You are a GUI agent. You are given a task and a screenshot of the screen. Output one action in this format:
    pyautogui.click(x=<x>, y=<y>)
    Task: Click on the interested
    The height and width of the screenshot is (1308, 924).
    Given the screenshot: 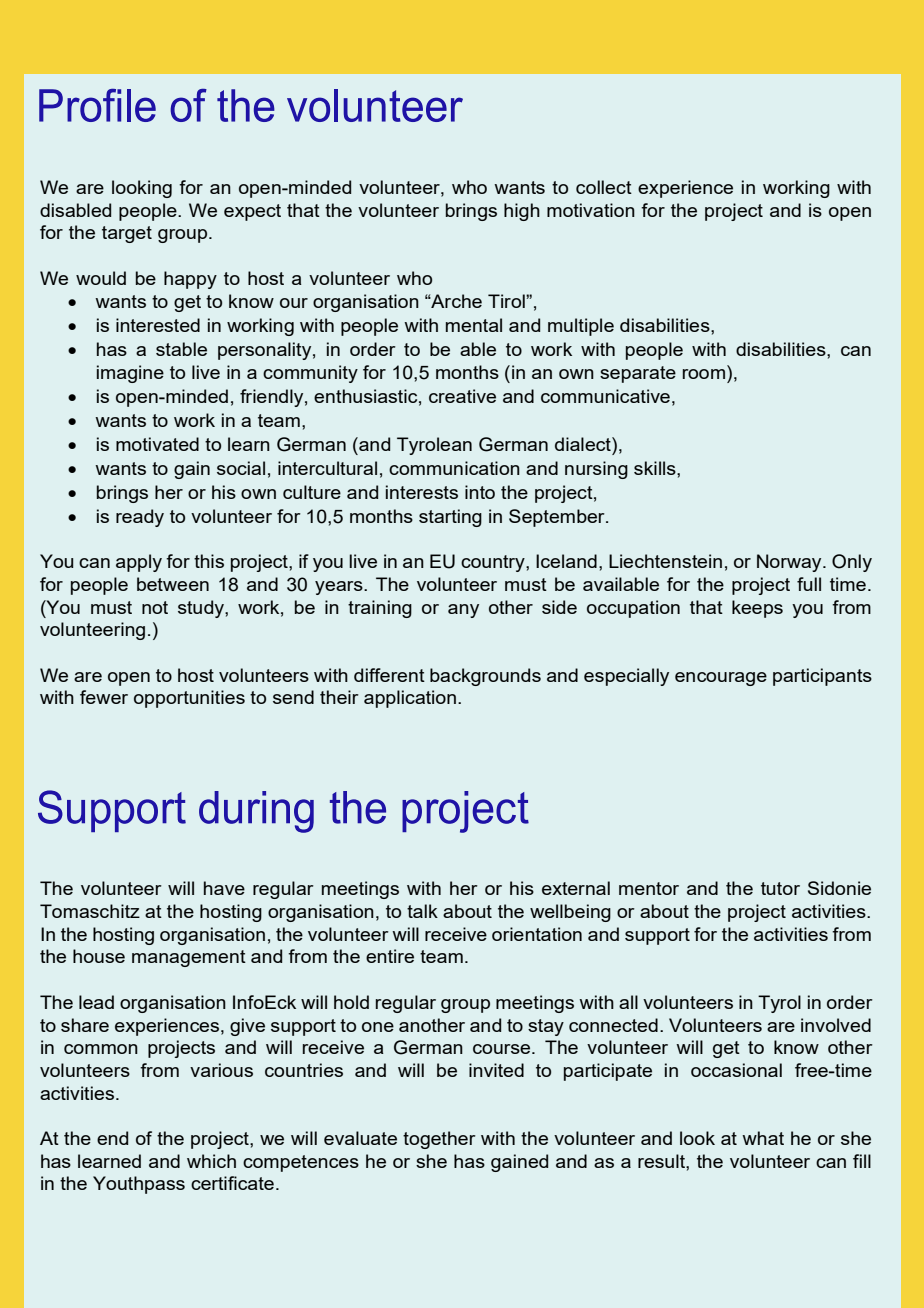 What is the action you would take?
    pyautogui.click(x=158, y=325)
